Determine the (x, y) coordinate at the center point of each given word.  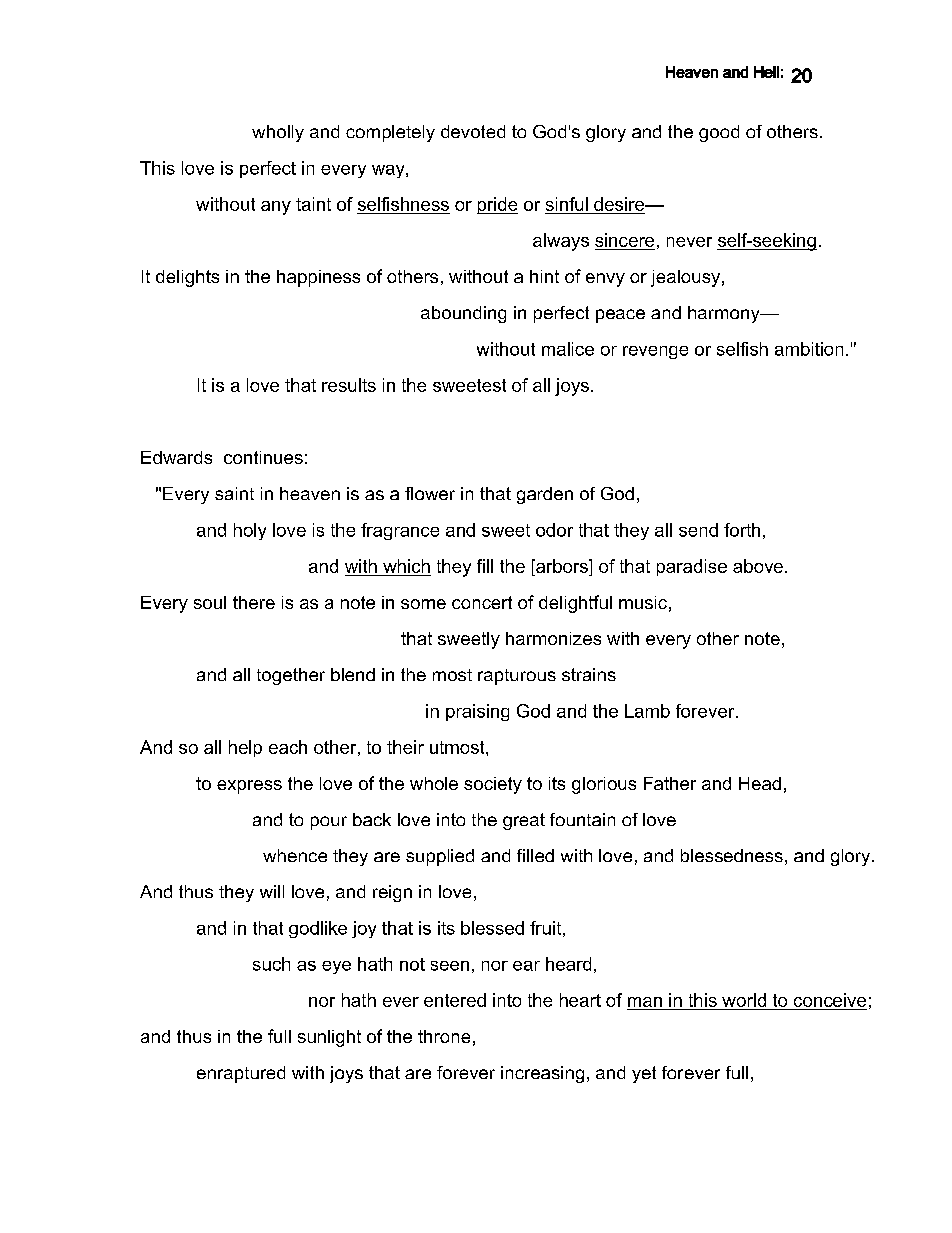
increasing (542, 1074)
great (524, 821)
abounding (463, 314)
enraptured (241, 1074)
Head (760, 783)
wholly (278, 133)
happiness (318, 278)
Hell (766, 72)
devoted (473, 131)
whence (295, 855)
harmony (725, 314)
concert (482, 602)
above (758, 566)
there (254, 602)
